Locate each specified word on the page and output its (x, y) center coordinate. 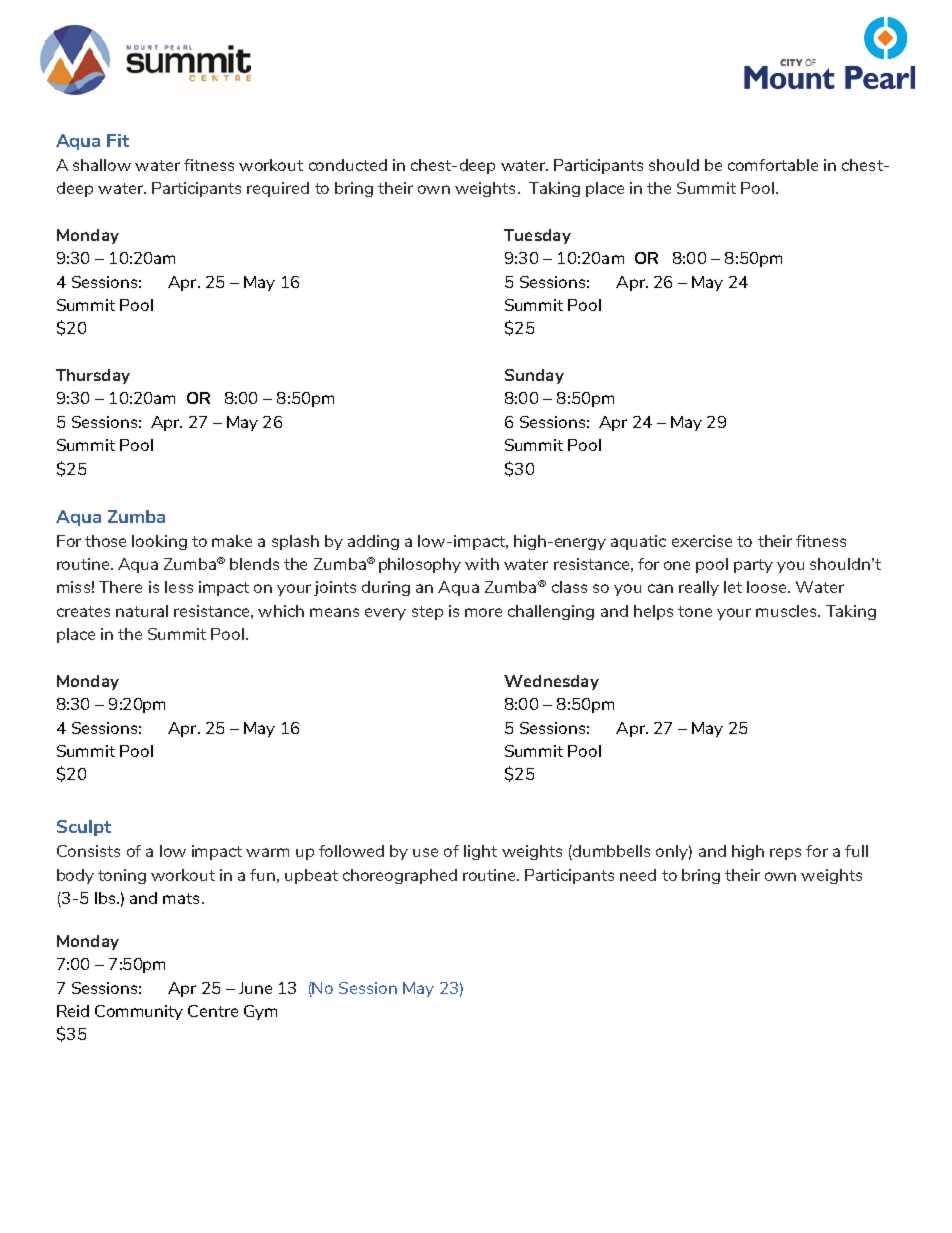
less (179, 587)
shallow (102, 165)
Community (139, 1012)
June (255, 988)
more (483, 612)
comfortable (773, 165)
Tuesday (537, 236)
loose (768, 587)
